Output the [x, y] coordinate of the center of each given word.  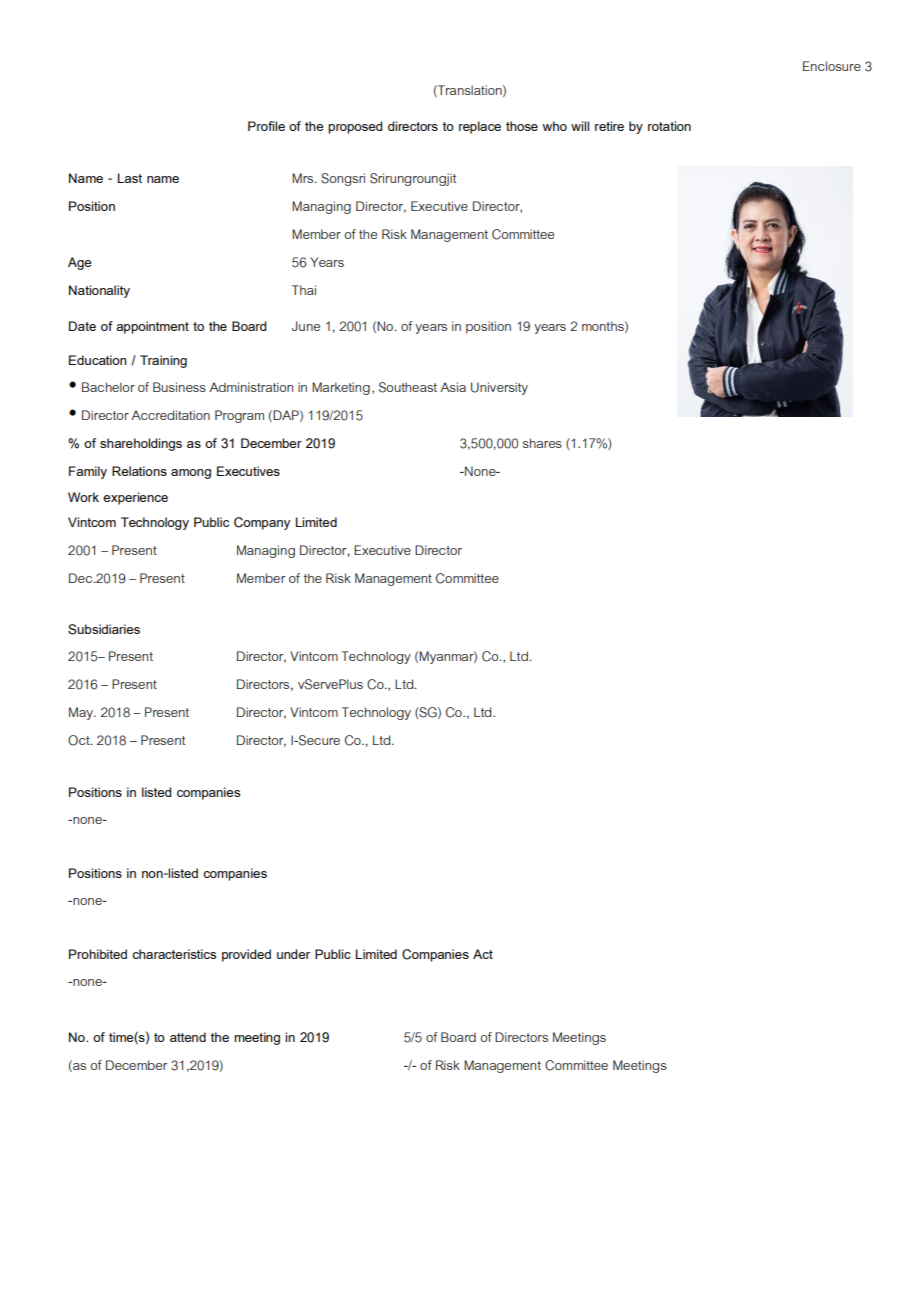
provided [246, 955]
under [293, 954]
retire [609, 126]
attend [188, 1037]
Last [130, 178]
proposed [355, 127]
